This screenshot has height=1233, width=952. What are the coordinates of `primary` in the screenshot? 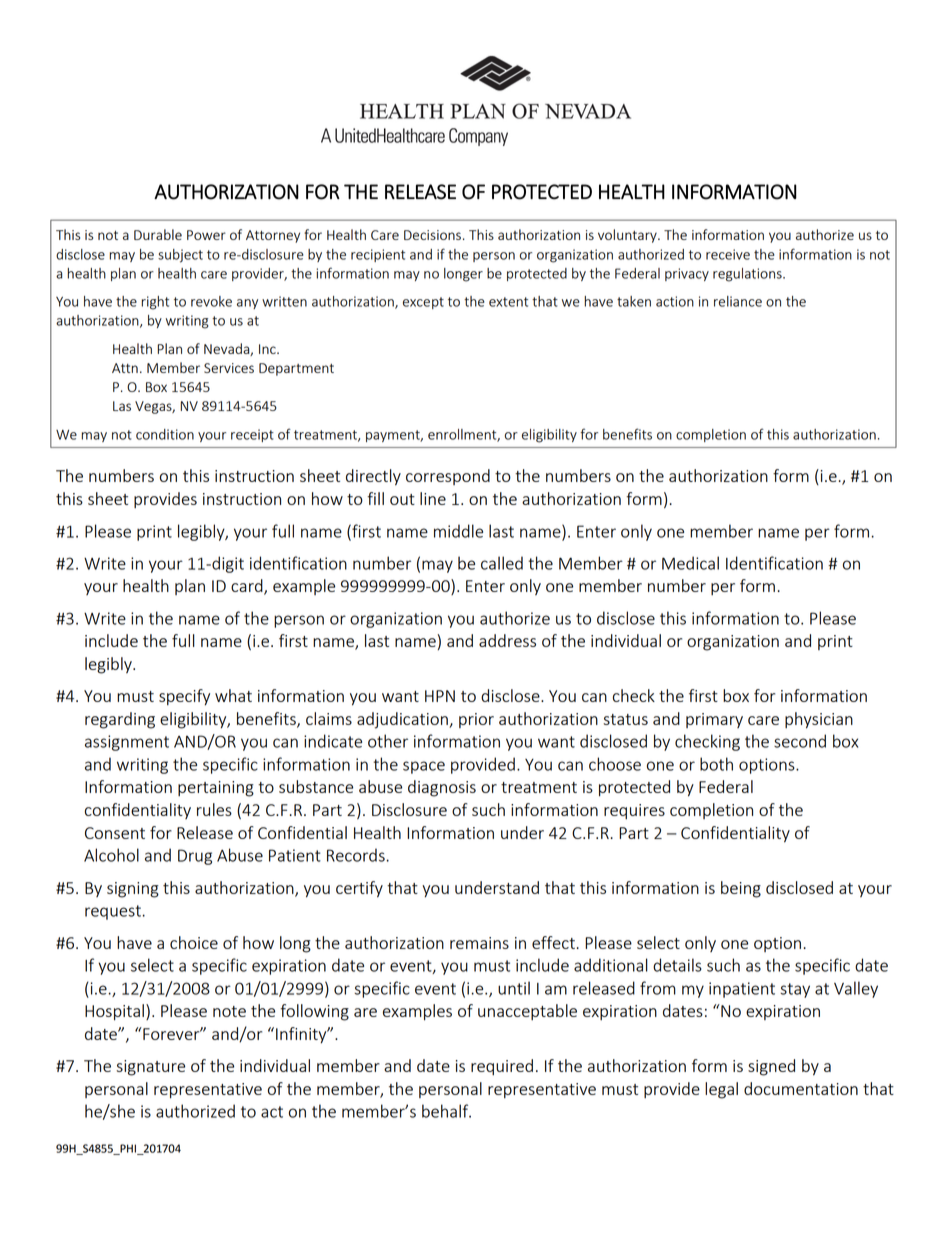 It's located at (714, 720).
